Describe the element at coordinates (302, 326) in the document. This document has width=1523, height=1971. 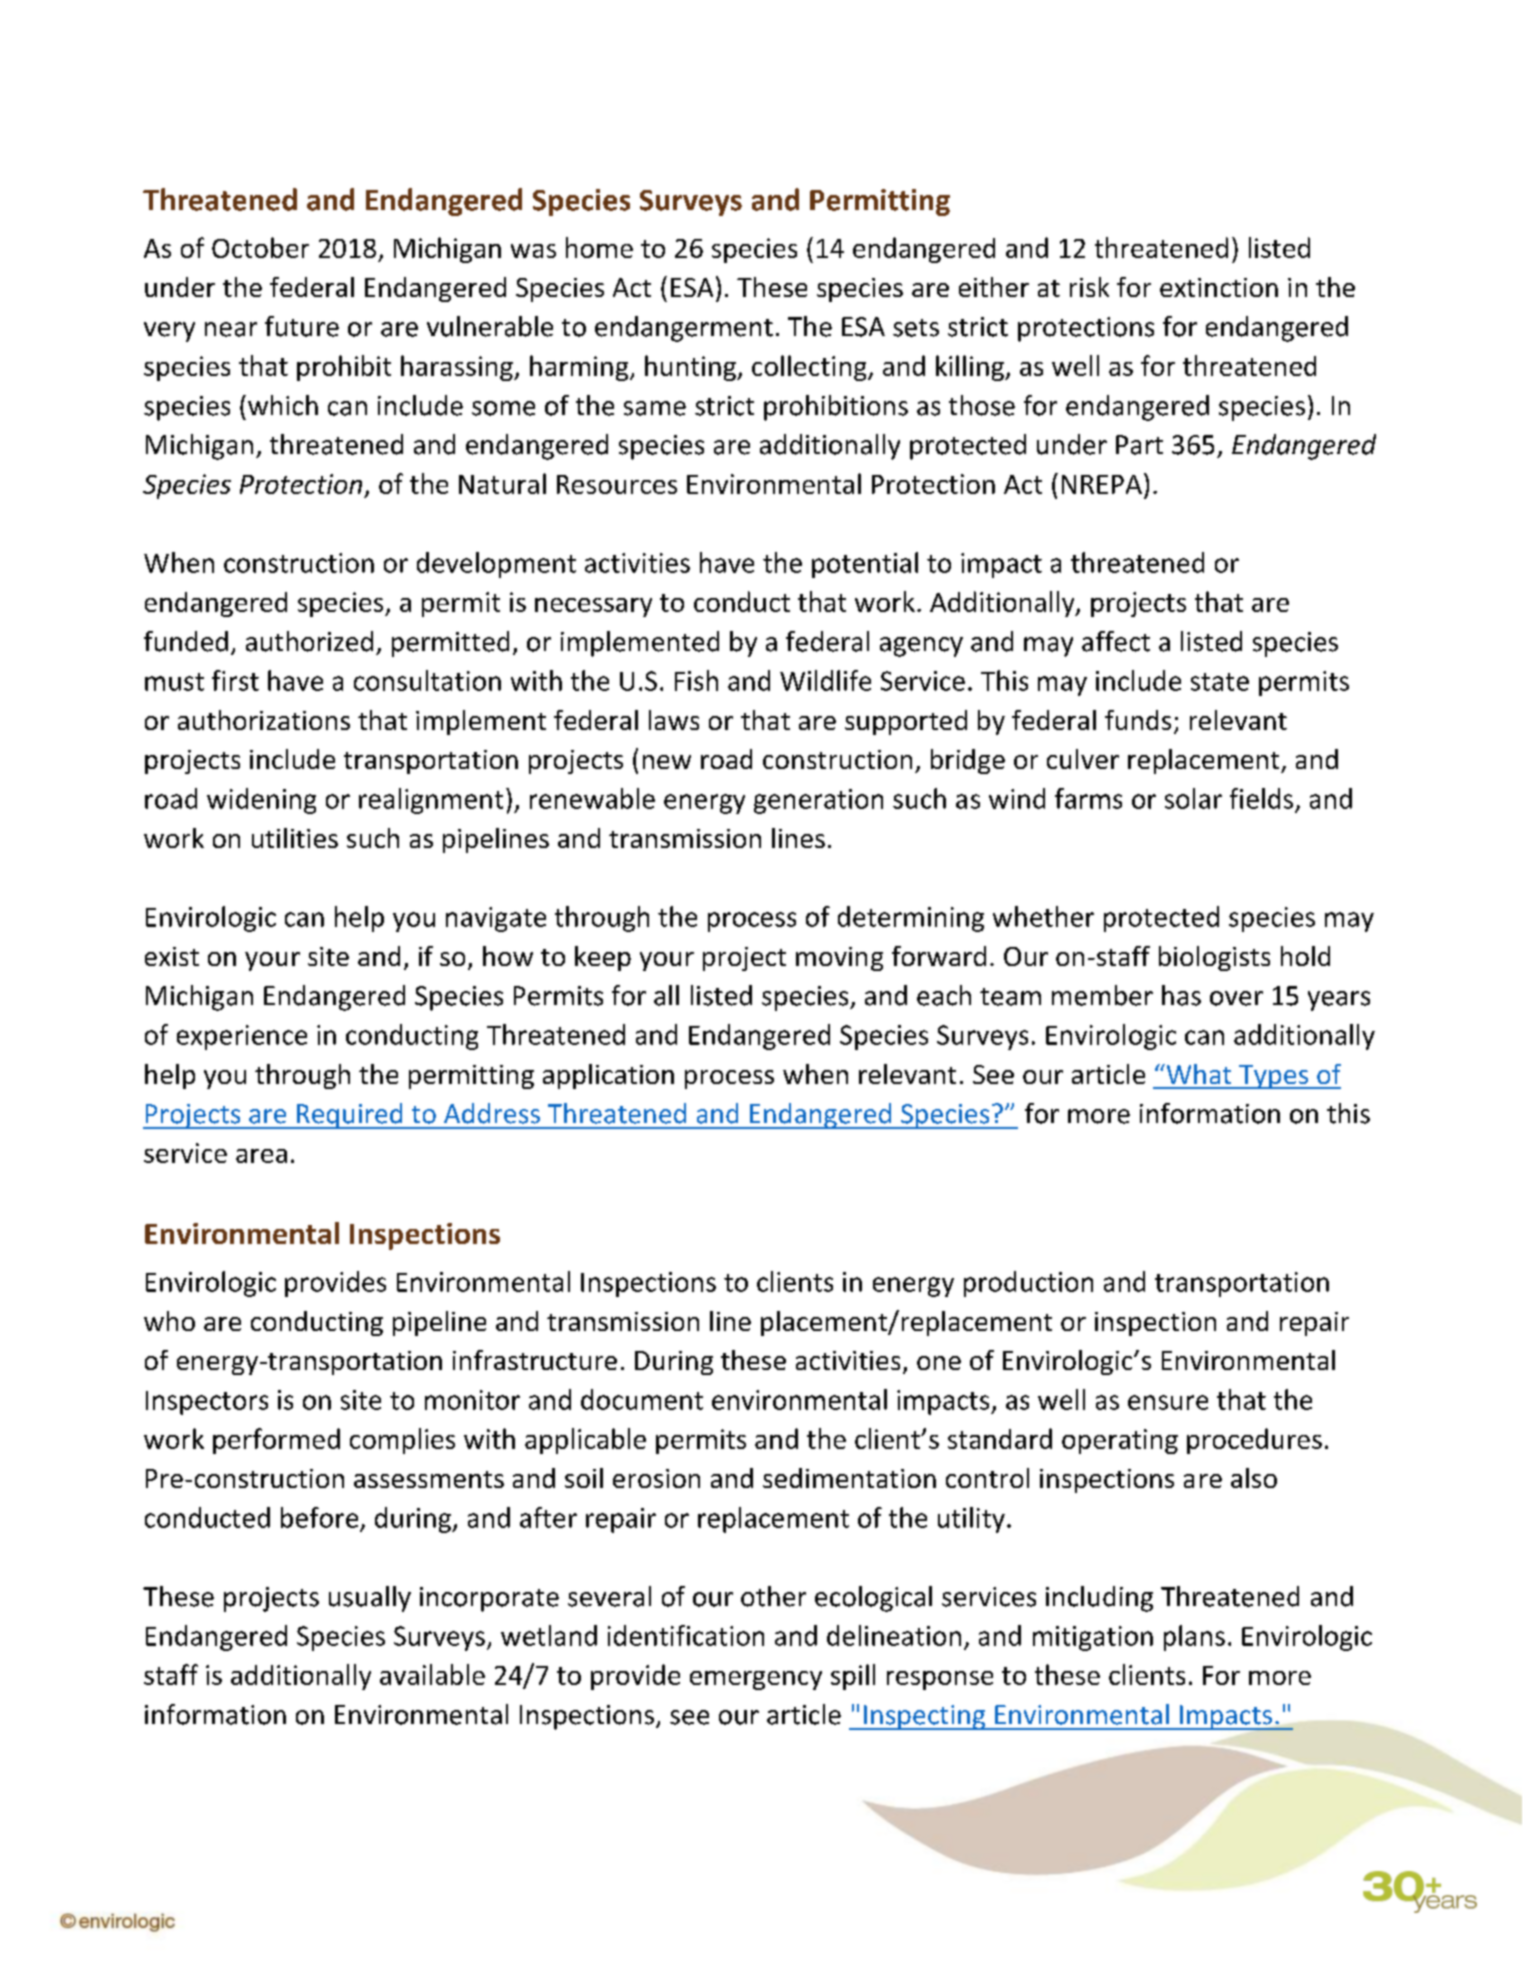
I see `future` at that location.
